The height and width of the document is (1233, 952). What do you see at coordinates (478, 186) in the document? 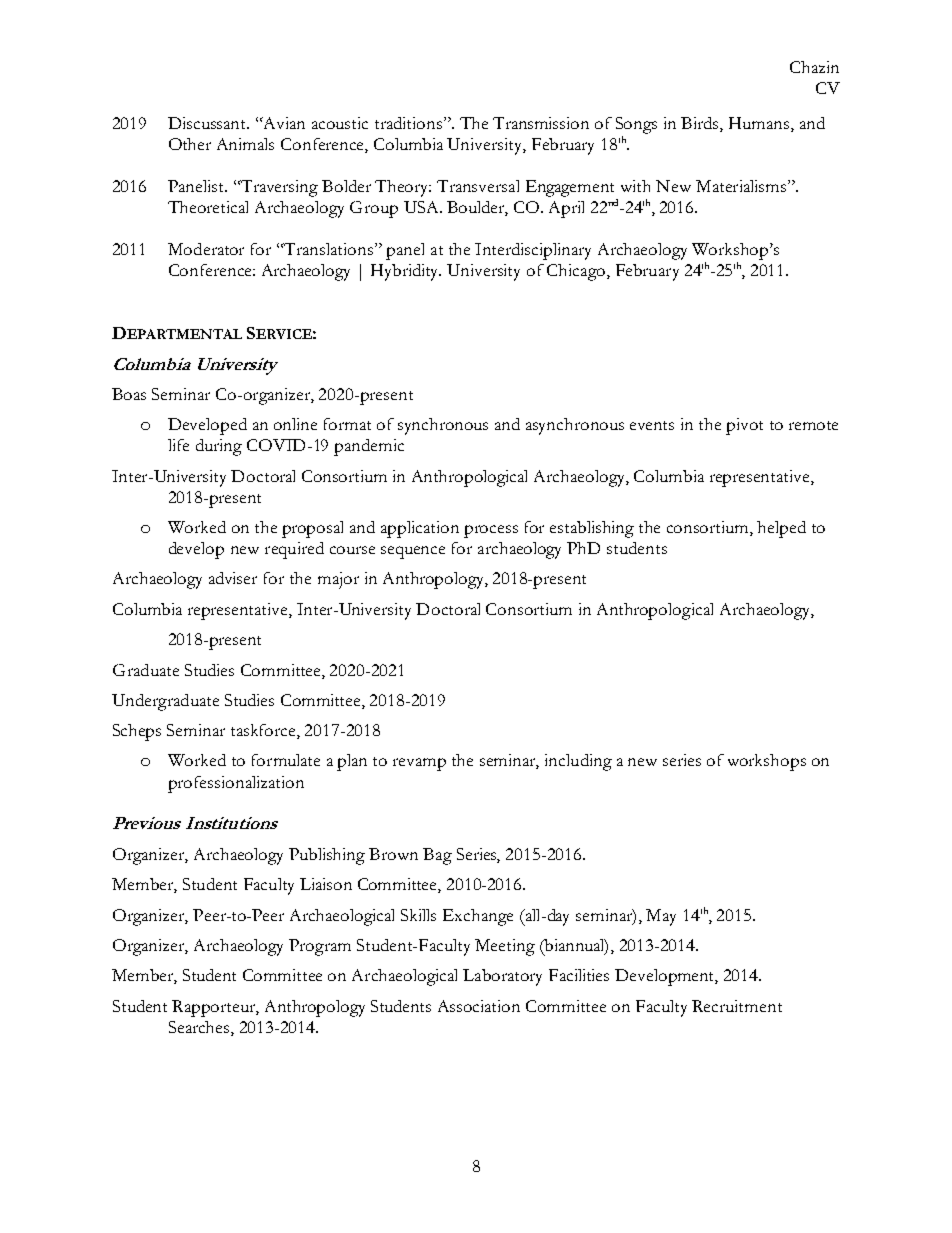
I see `Transversal` at bounding box center [478, 186].
